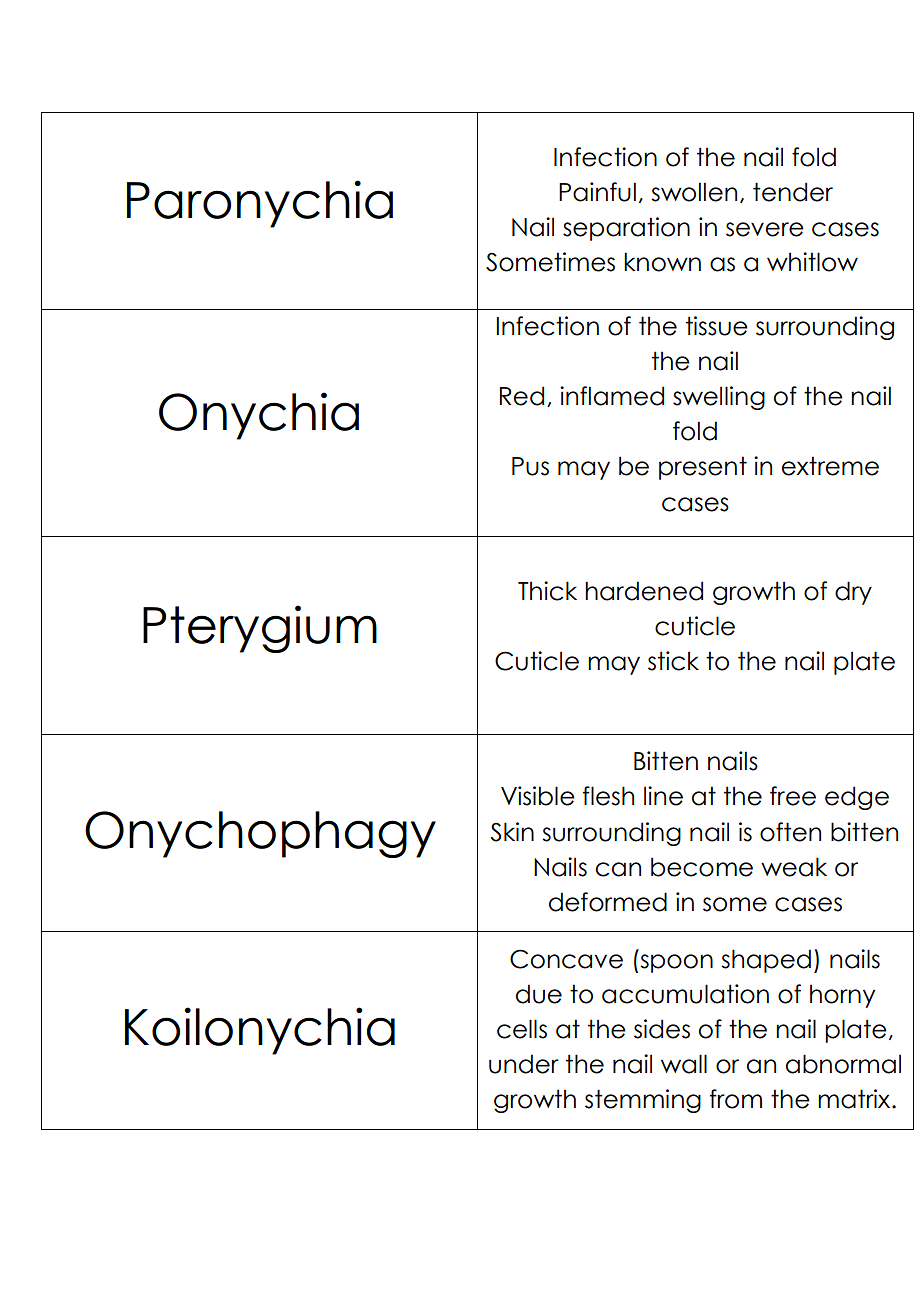 The width and height of the document is (924, 1308). Describe the element at coordinates (538, 796) in the document. I see `Visible` at that location.
